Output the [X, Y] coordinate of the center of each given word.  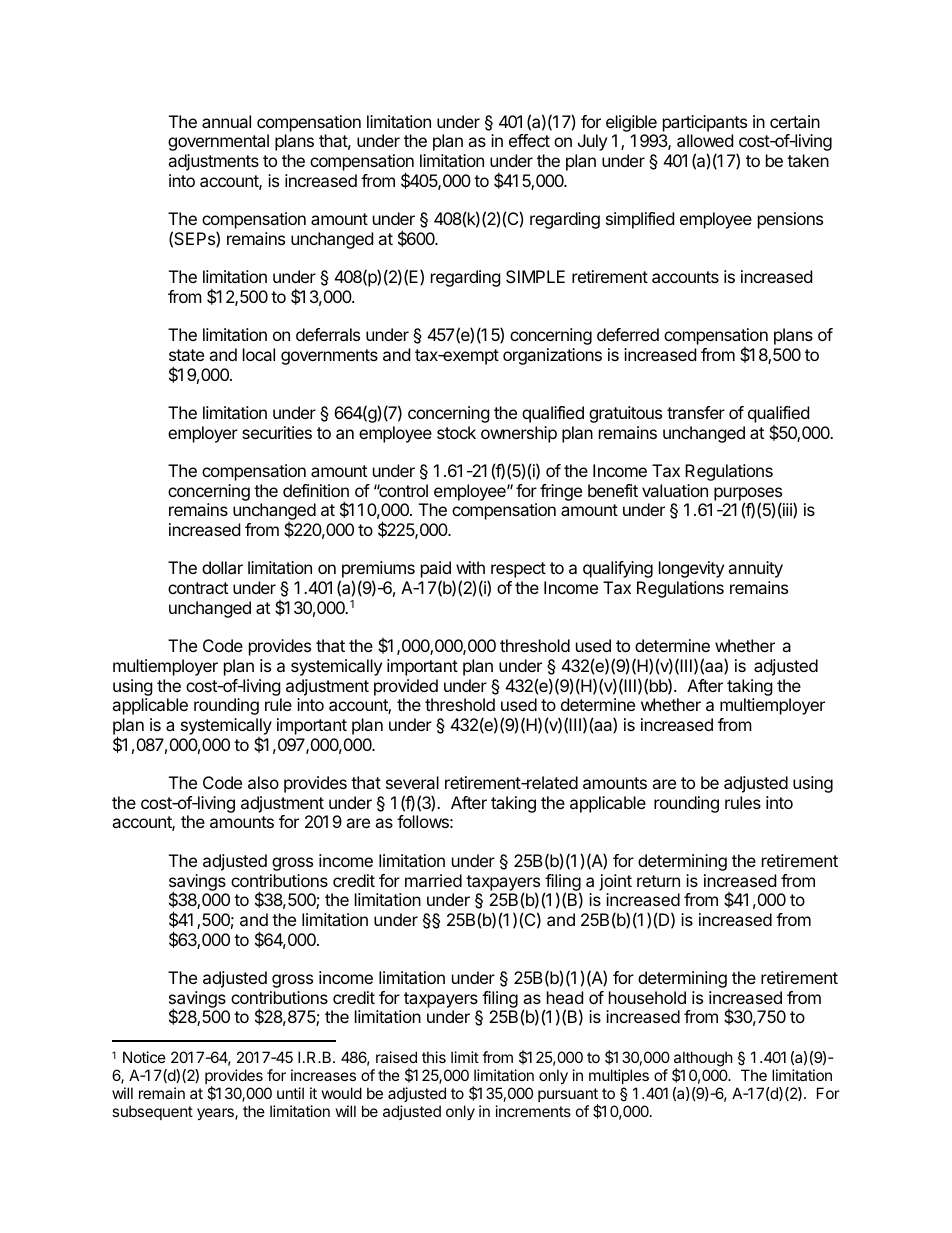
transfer [696, 412]
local [259, 354]
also [263, 782]
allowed [705, 140]
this [434, 1057]
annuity [755, 569]
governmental [218, 142]
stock [456, 432]
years [216, 1114]
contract [198, 588]
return [658, 881]
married [433, 880]
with [470, 567]
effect [529, 140]
